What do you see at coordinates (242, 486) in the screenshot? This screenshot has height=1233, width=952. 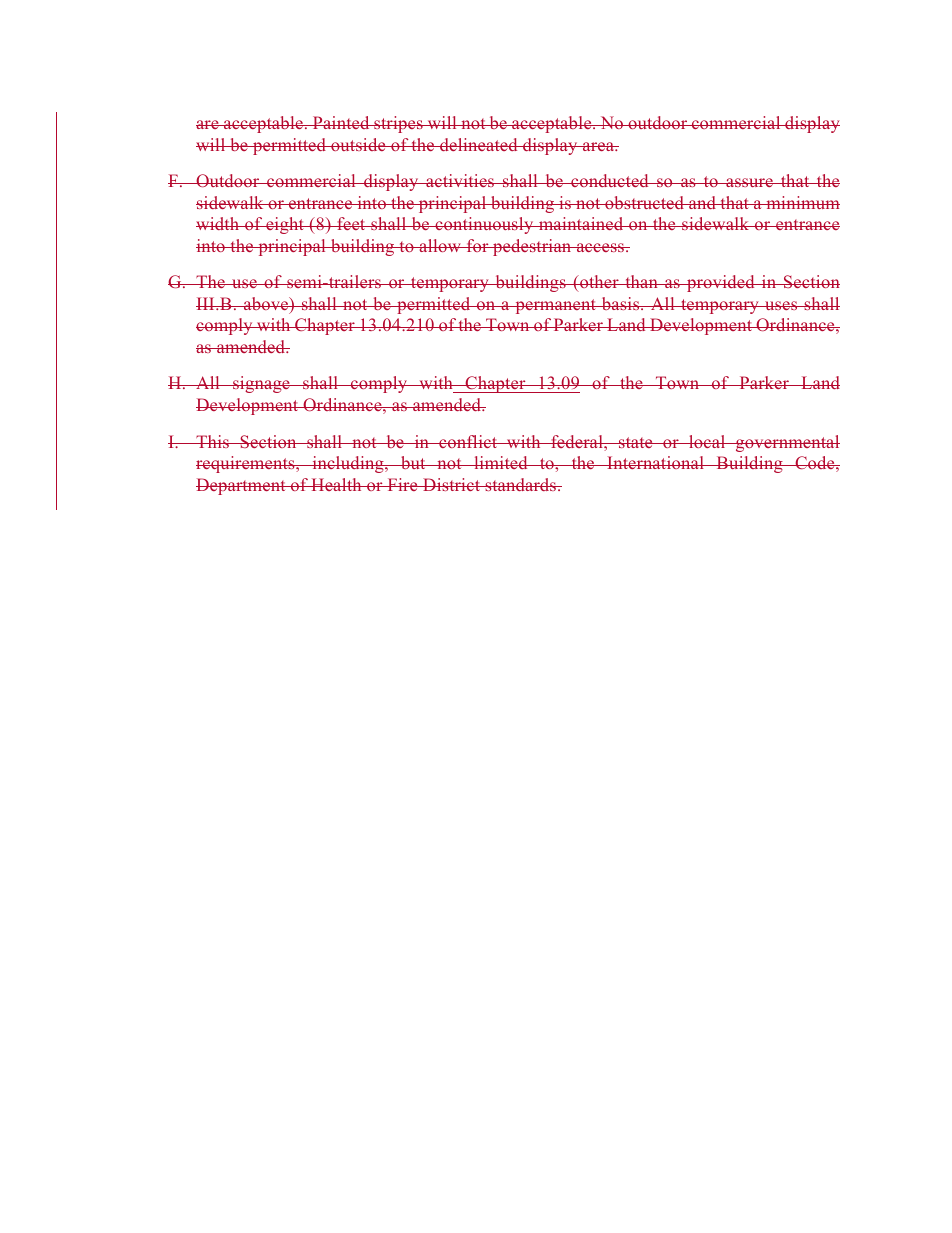 I see `Department` at bounding box center [242, 486].
